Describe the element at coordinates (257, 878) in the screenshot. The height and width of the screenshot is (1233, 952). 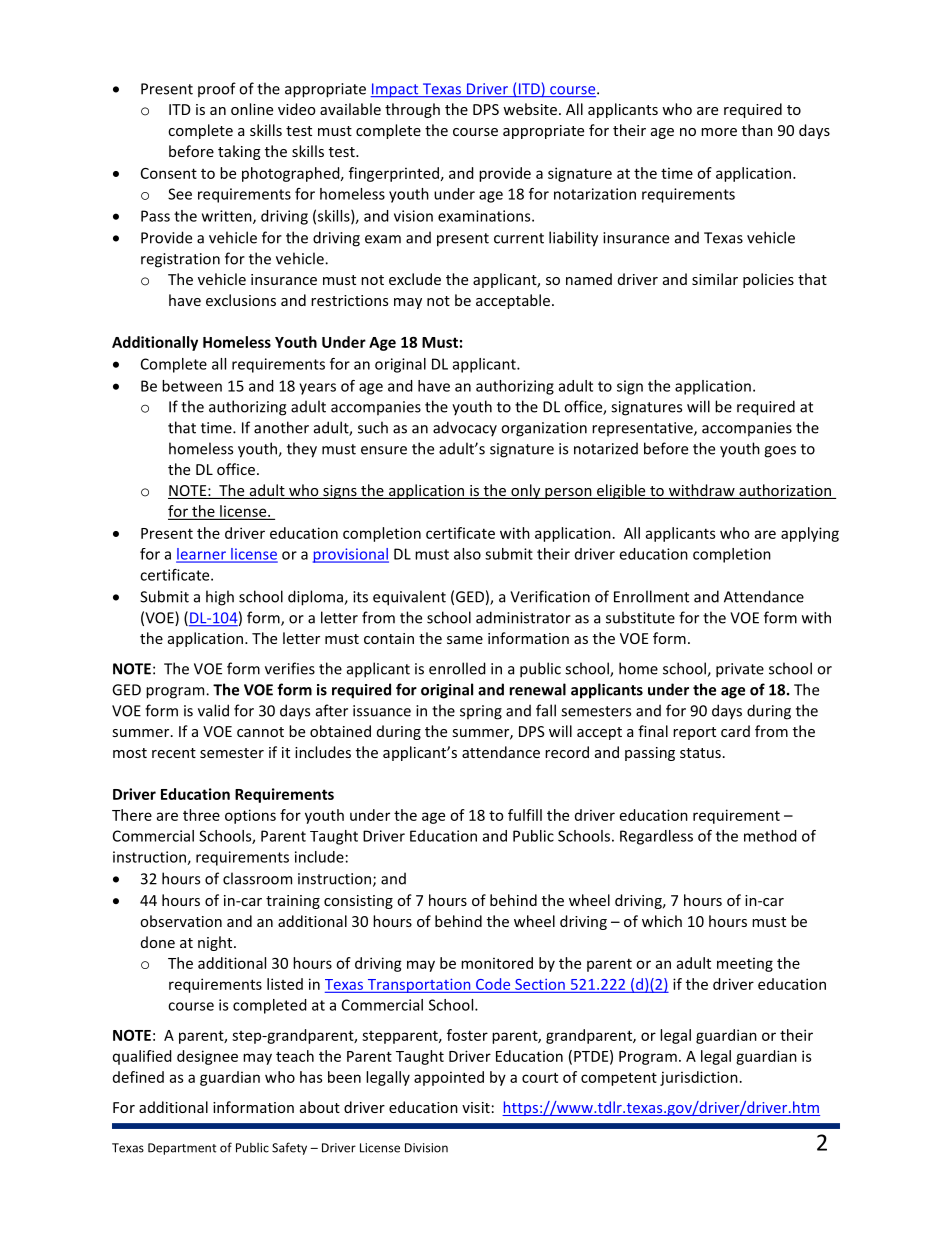
I see `classroom` at that location.
